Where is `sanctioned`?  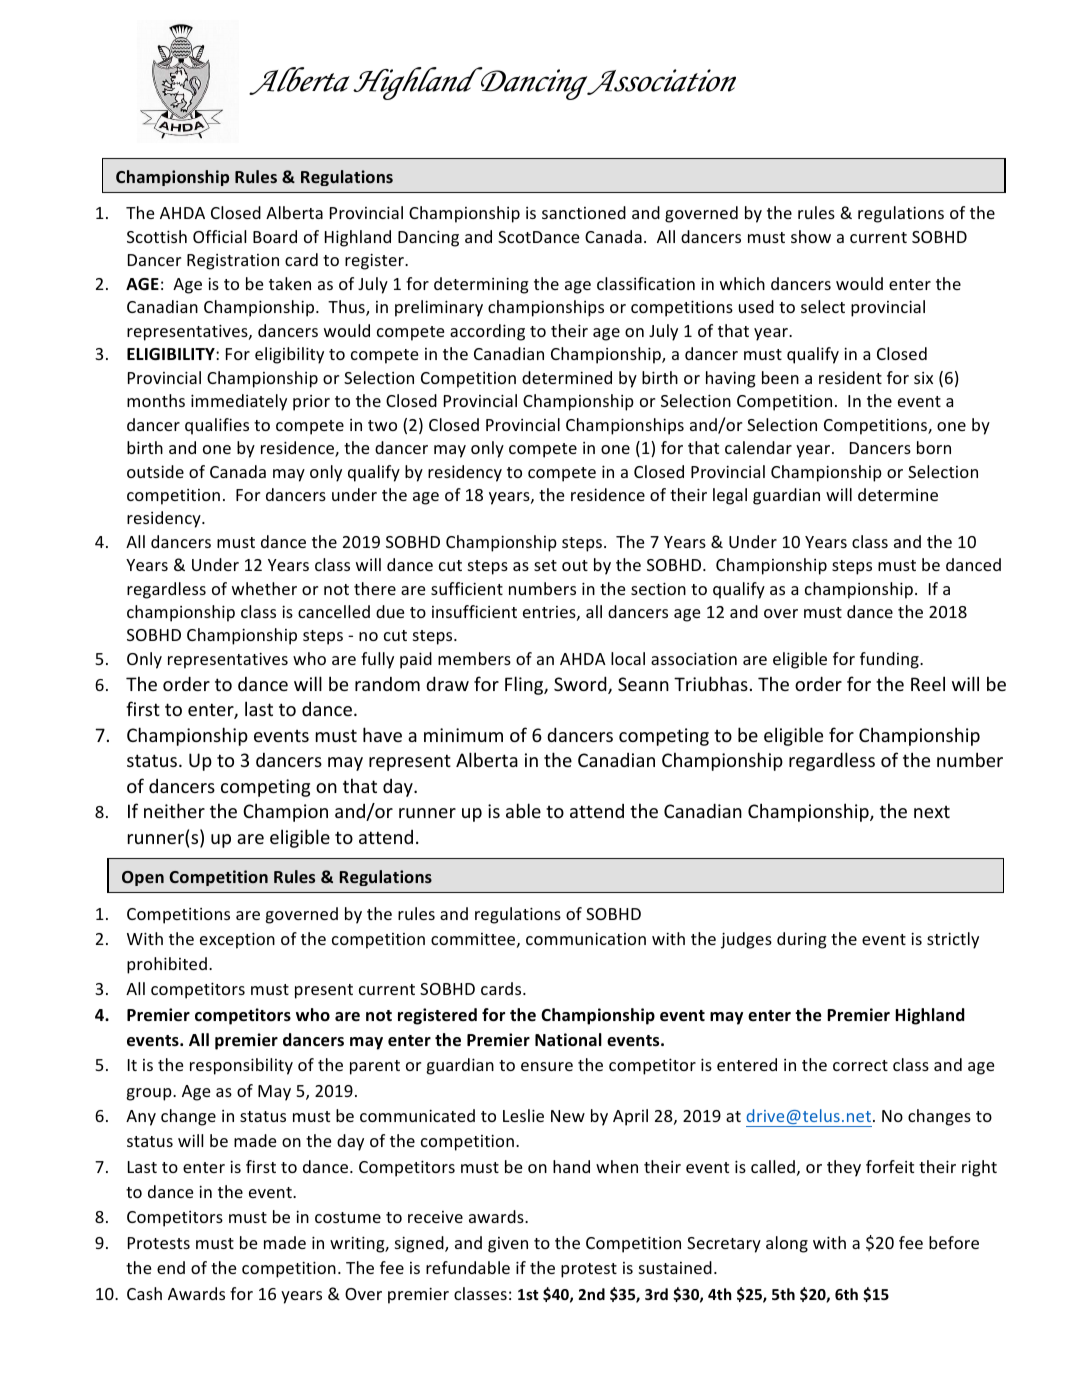 sanctioned is located at coordinates (584, 212).
